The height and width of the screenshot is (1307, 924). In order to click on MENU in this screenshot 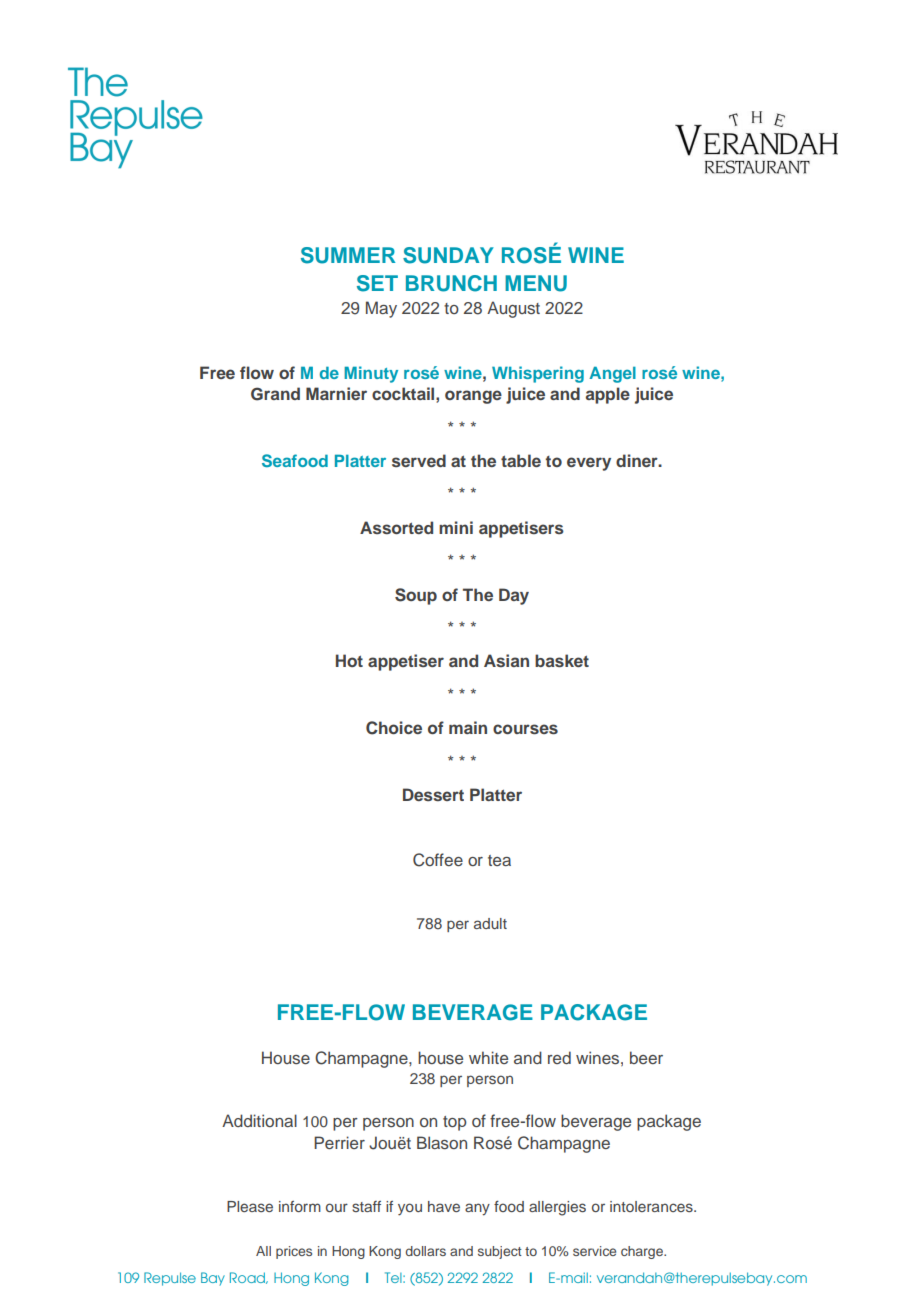, I will do `click(536, 283)`.
